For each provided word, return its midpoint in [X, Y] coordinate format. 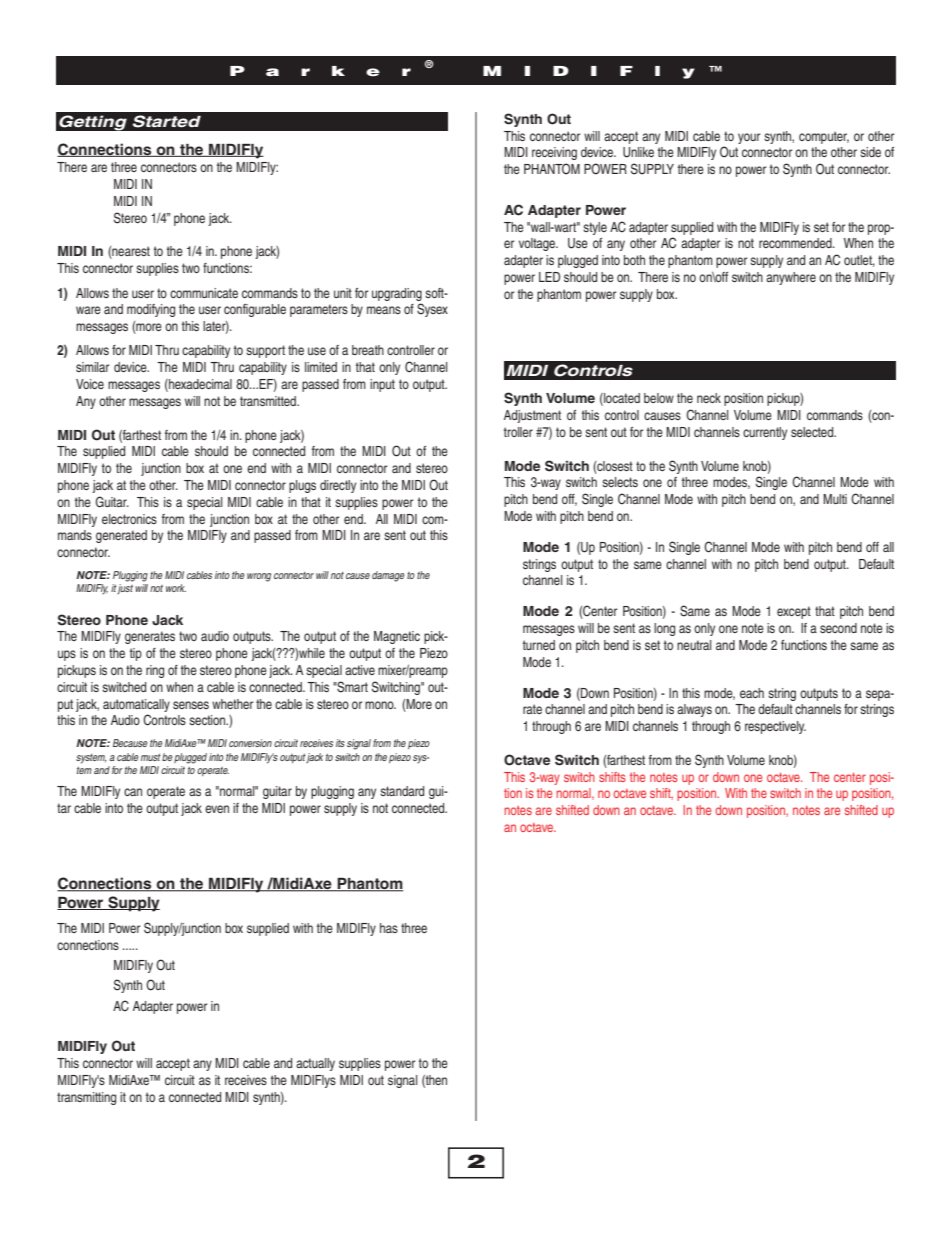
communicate [204, 293]
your [749, 138]
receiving [554, 153]
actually [315, 1064]
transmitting [86, 1098]
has [389, 928]
